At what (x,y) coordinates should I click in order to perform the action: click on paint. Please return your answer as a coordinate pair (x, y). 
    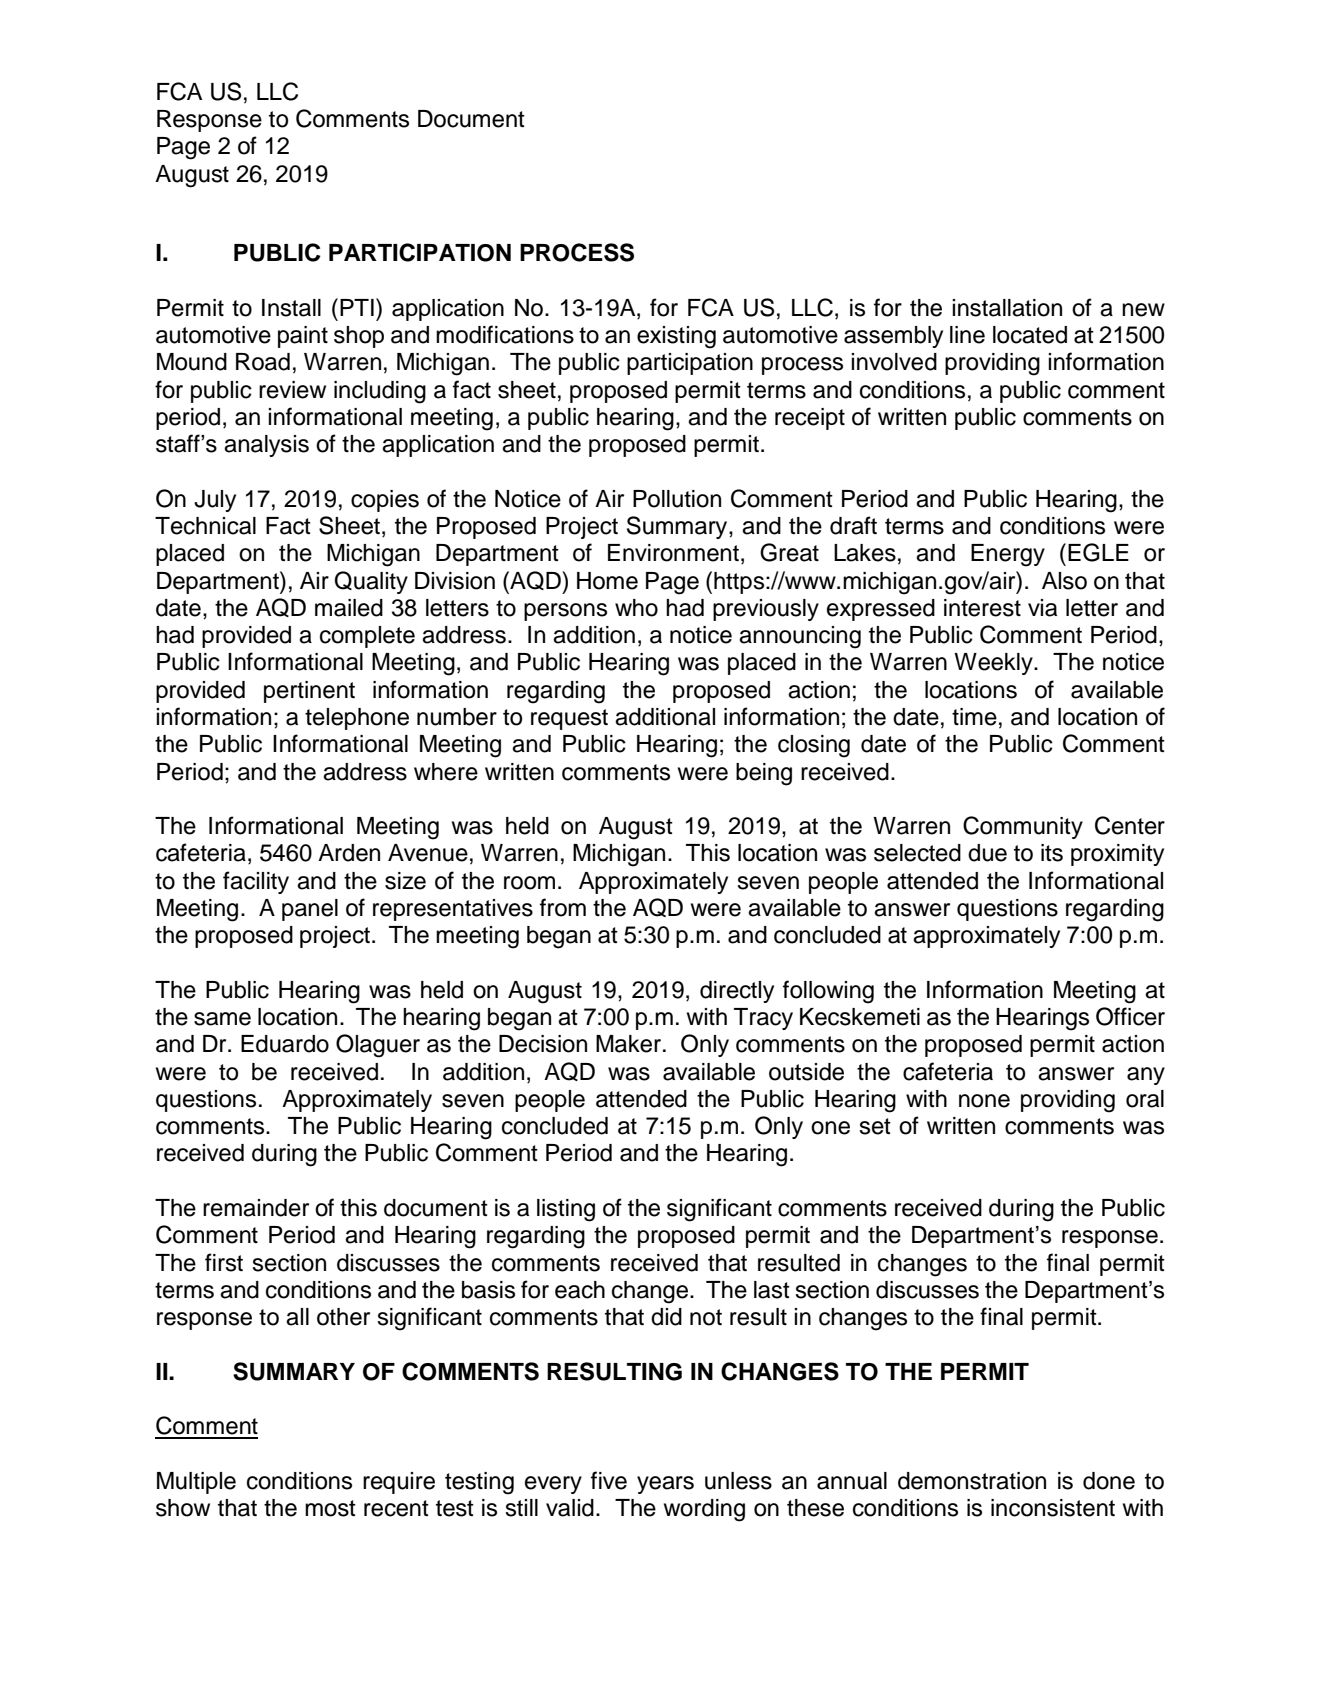
    Looking at the image, I should click on (303, 337).
